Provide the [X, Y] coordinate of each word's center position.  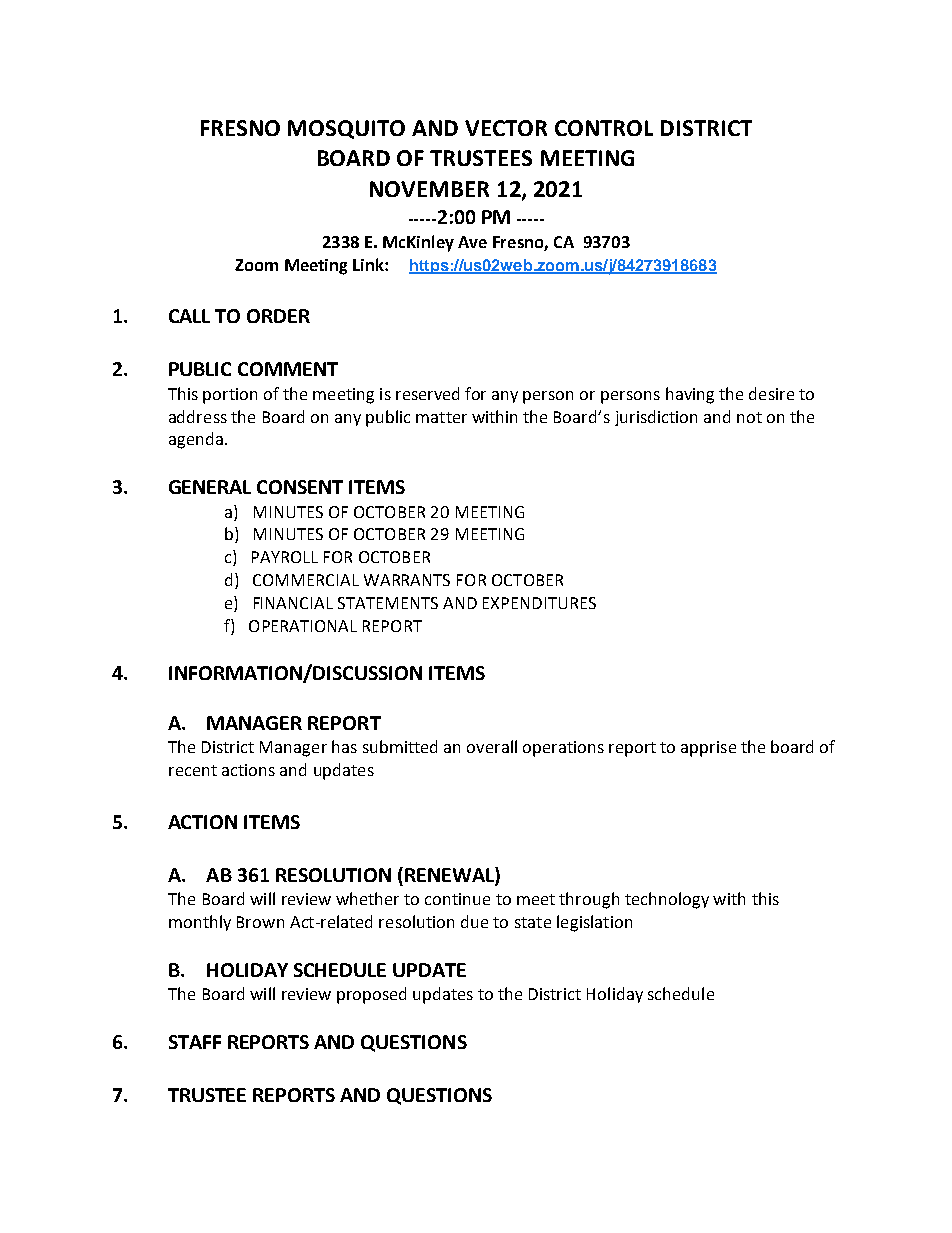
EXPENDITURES [539, 603]
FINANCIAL [293, 603]
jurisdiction [656, 418]
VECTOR [506, 128]
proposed [371, 995]
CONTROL [604, 128]
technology [667, 900]
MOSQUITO [346, 129]
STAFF [195, 1042]
